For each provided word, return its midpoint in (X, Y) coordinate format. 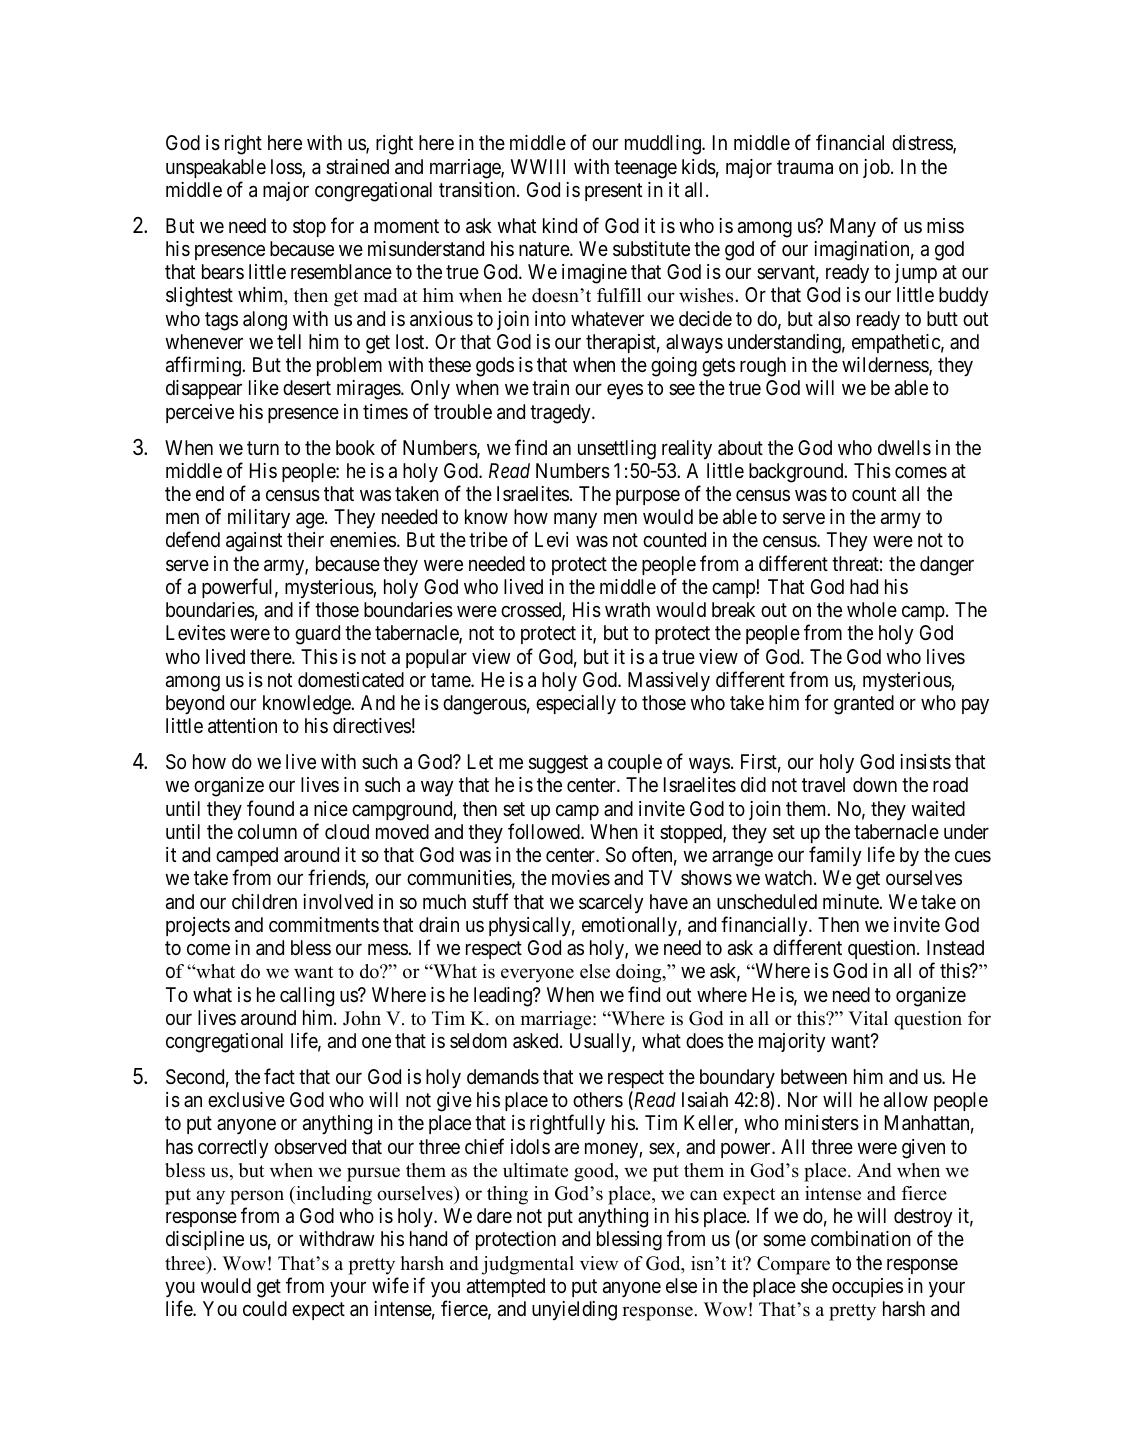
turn (263, 448)
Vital (868, 1018)
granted (864, 705)
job (877, 168)
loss (287, 168)
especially (576, 704)
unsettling (617, 450)
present (613, 192)
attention (242, 726)
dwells (904, 448)
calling (307, 997)
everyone (537, 975)
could (265, 1308)
